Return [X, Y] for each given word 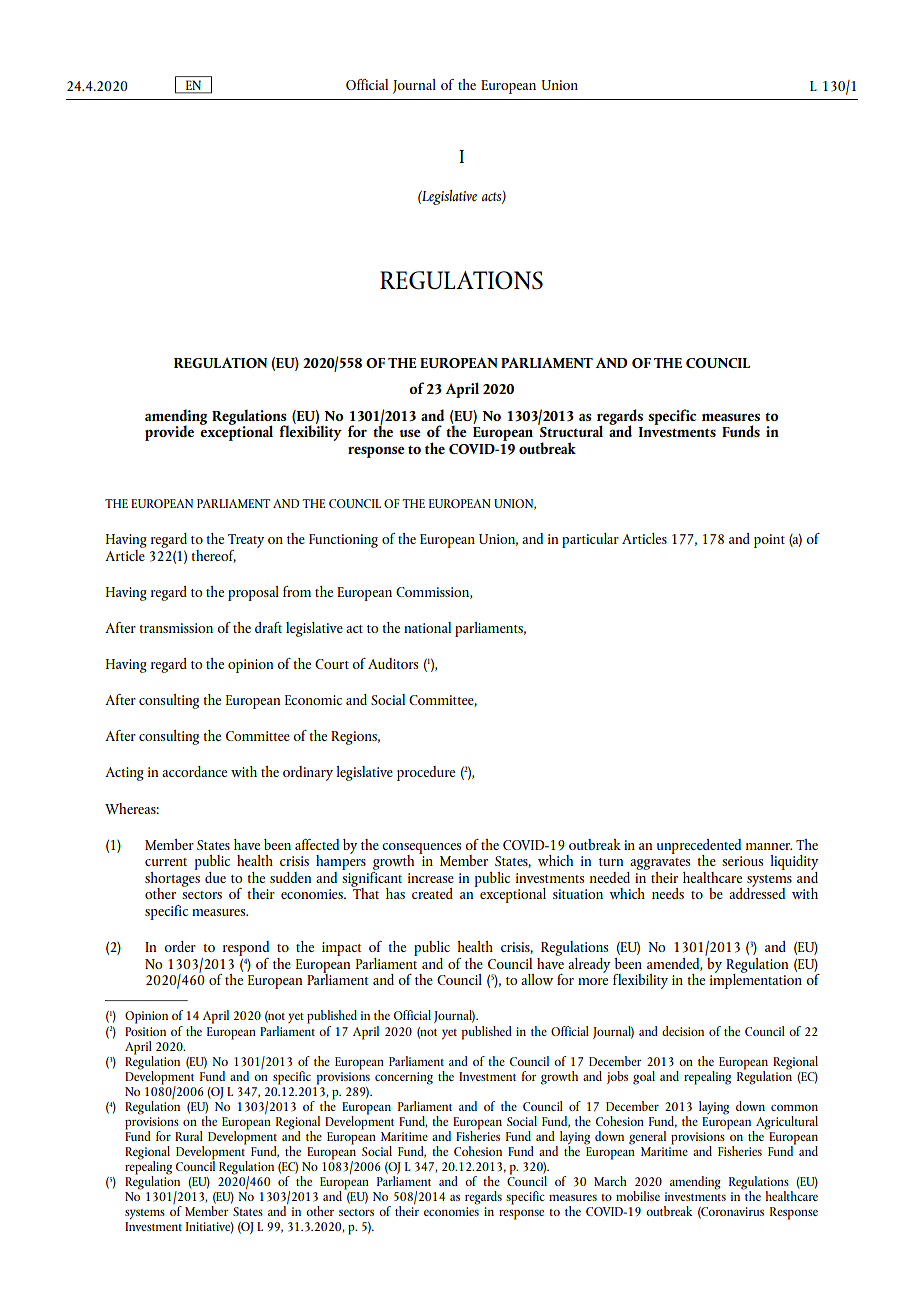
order [180, 946]
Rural [189, 1136]
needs [668, 893]
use [410, 433]
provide [169, 433]
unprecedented [699, 847]
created [432, 893]
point [769, 541]
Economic [313, 700]
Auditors [393, 663]
